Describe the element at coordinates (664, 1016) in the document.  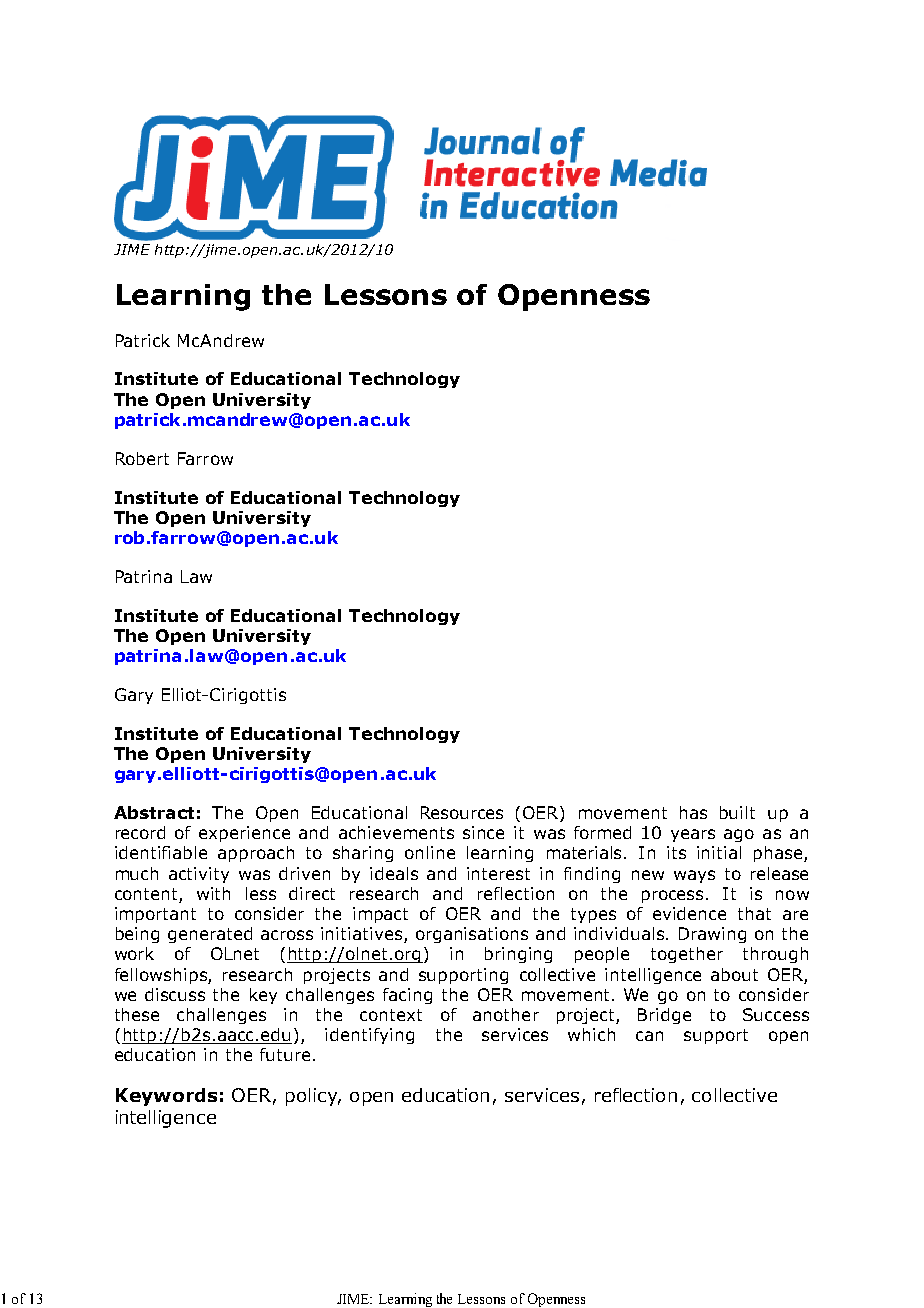
I see `Bridge` at that location.
